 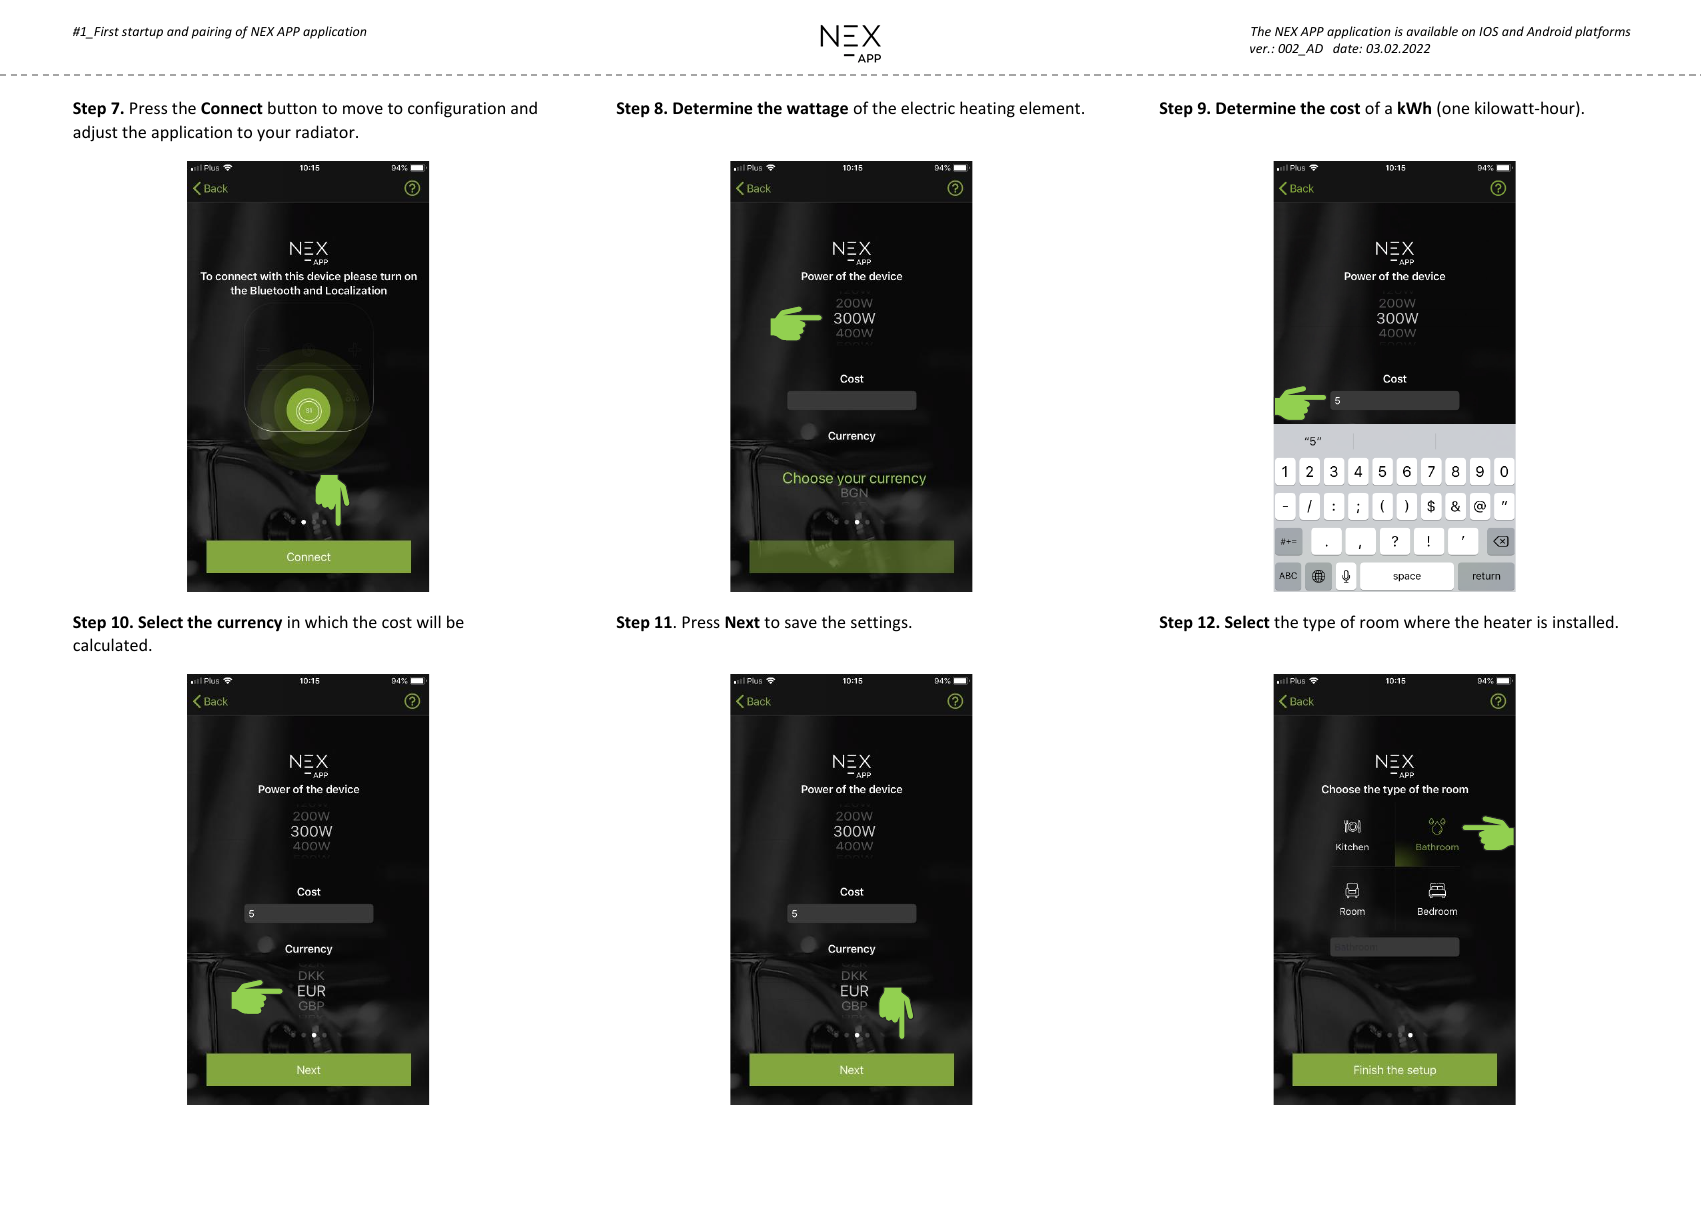 What do you see at coordinates (742, 622) in the screenshot?
I see `Next` at bounding box center [742, 622].
